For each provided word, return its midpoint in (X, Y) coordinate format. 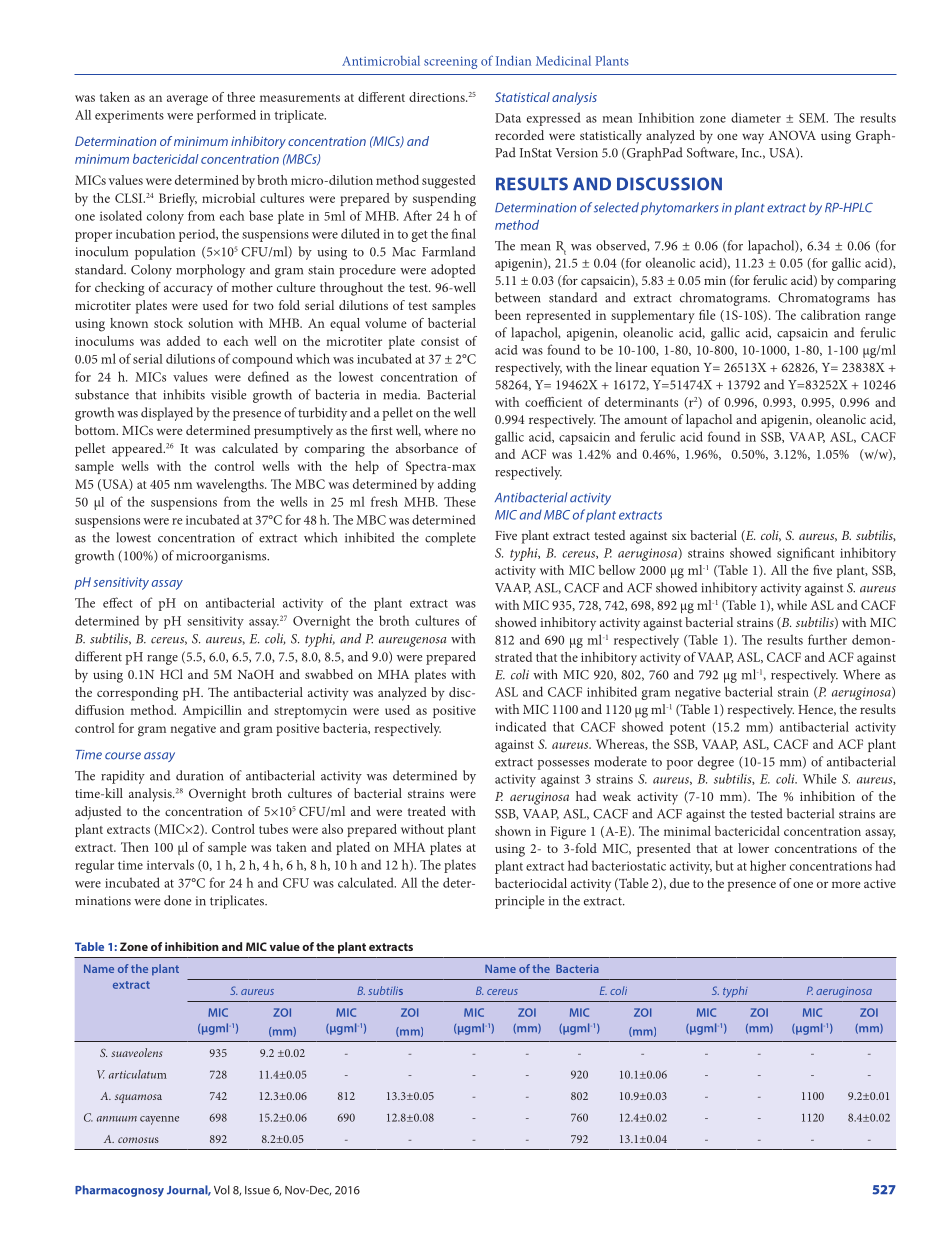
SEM (813, 118)
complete (450, 539)
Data (508, 118)
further (827, 639)
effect (118, 602)
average (187, 100)
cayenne (159, 1120)
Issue (257, 1190)
